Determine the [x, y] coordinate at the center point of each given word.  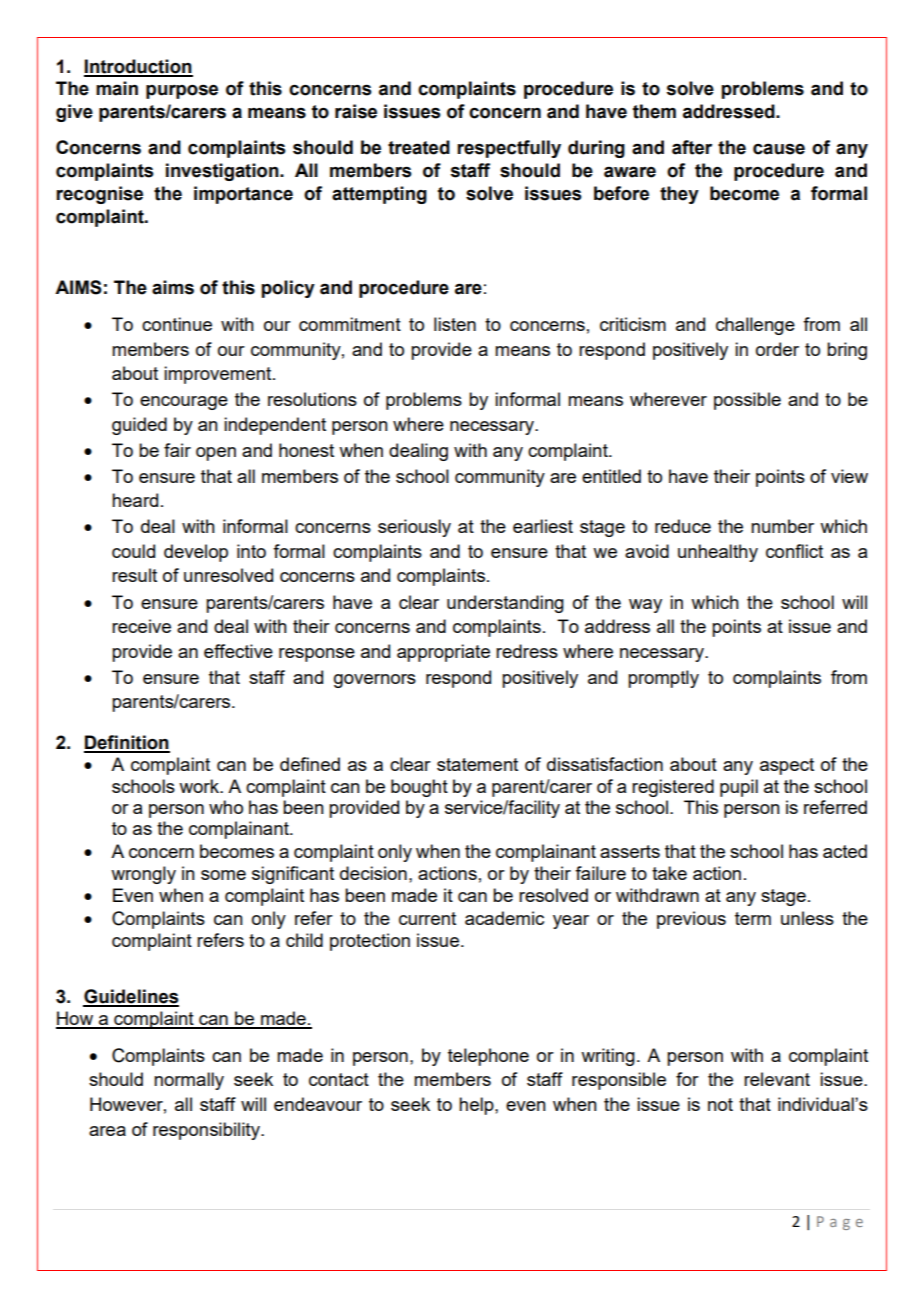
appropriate [443, 653]
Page [840, 1223]
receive [141, 626]
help [477, 1106]
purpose [182, 92]
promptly [663, 679]
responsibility [207, 1131]
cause [779, 149]
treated [419, 147]
